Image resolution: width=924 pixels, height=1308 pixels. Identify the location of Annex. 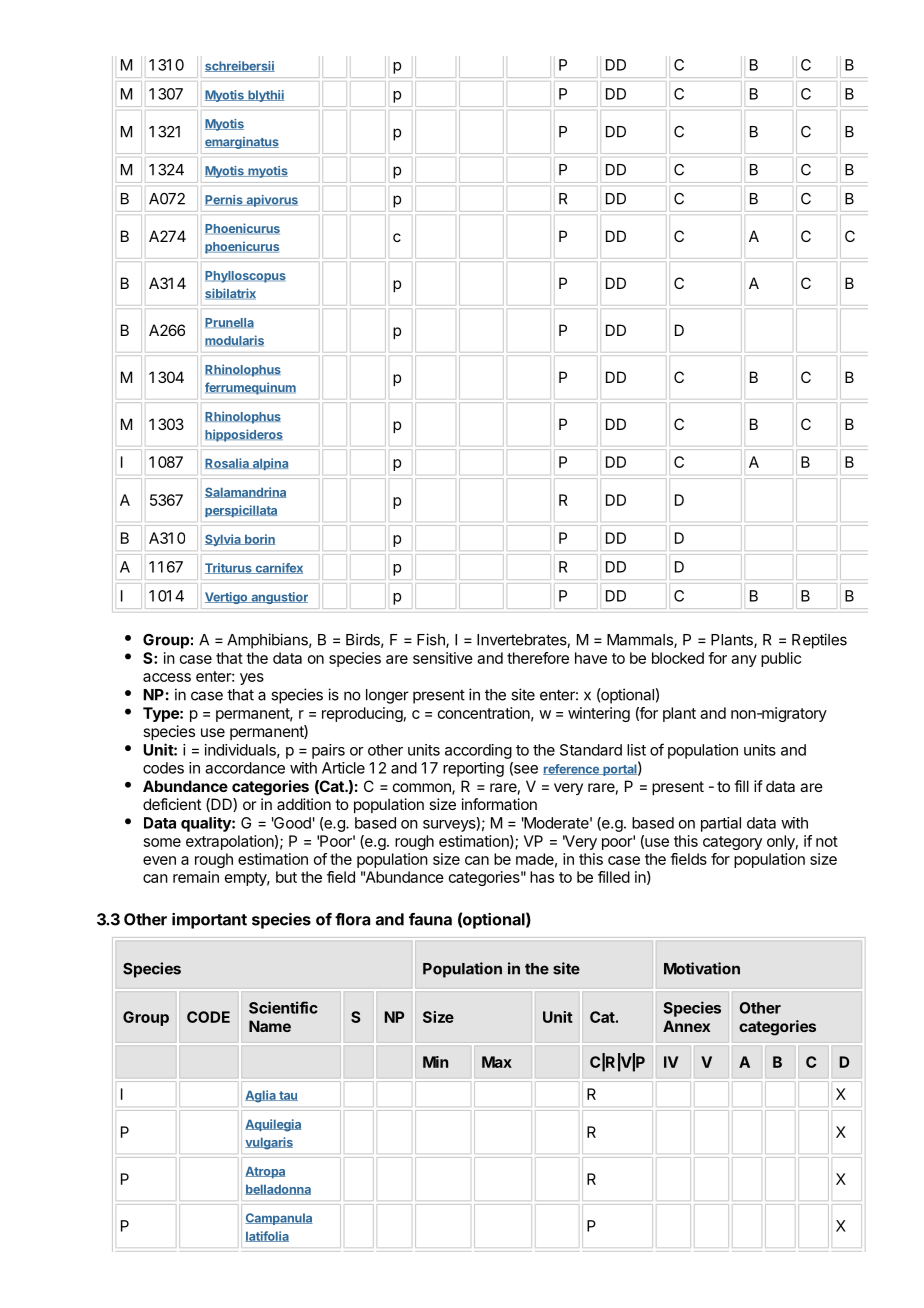
(686, 1026).
